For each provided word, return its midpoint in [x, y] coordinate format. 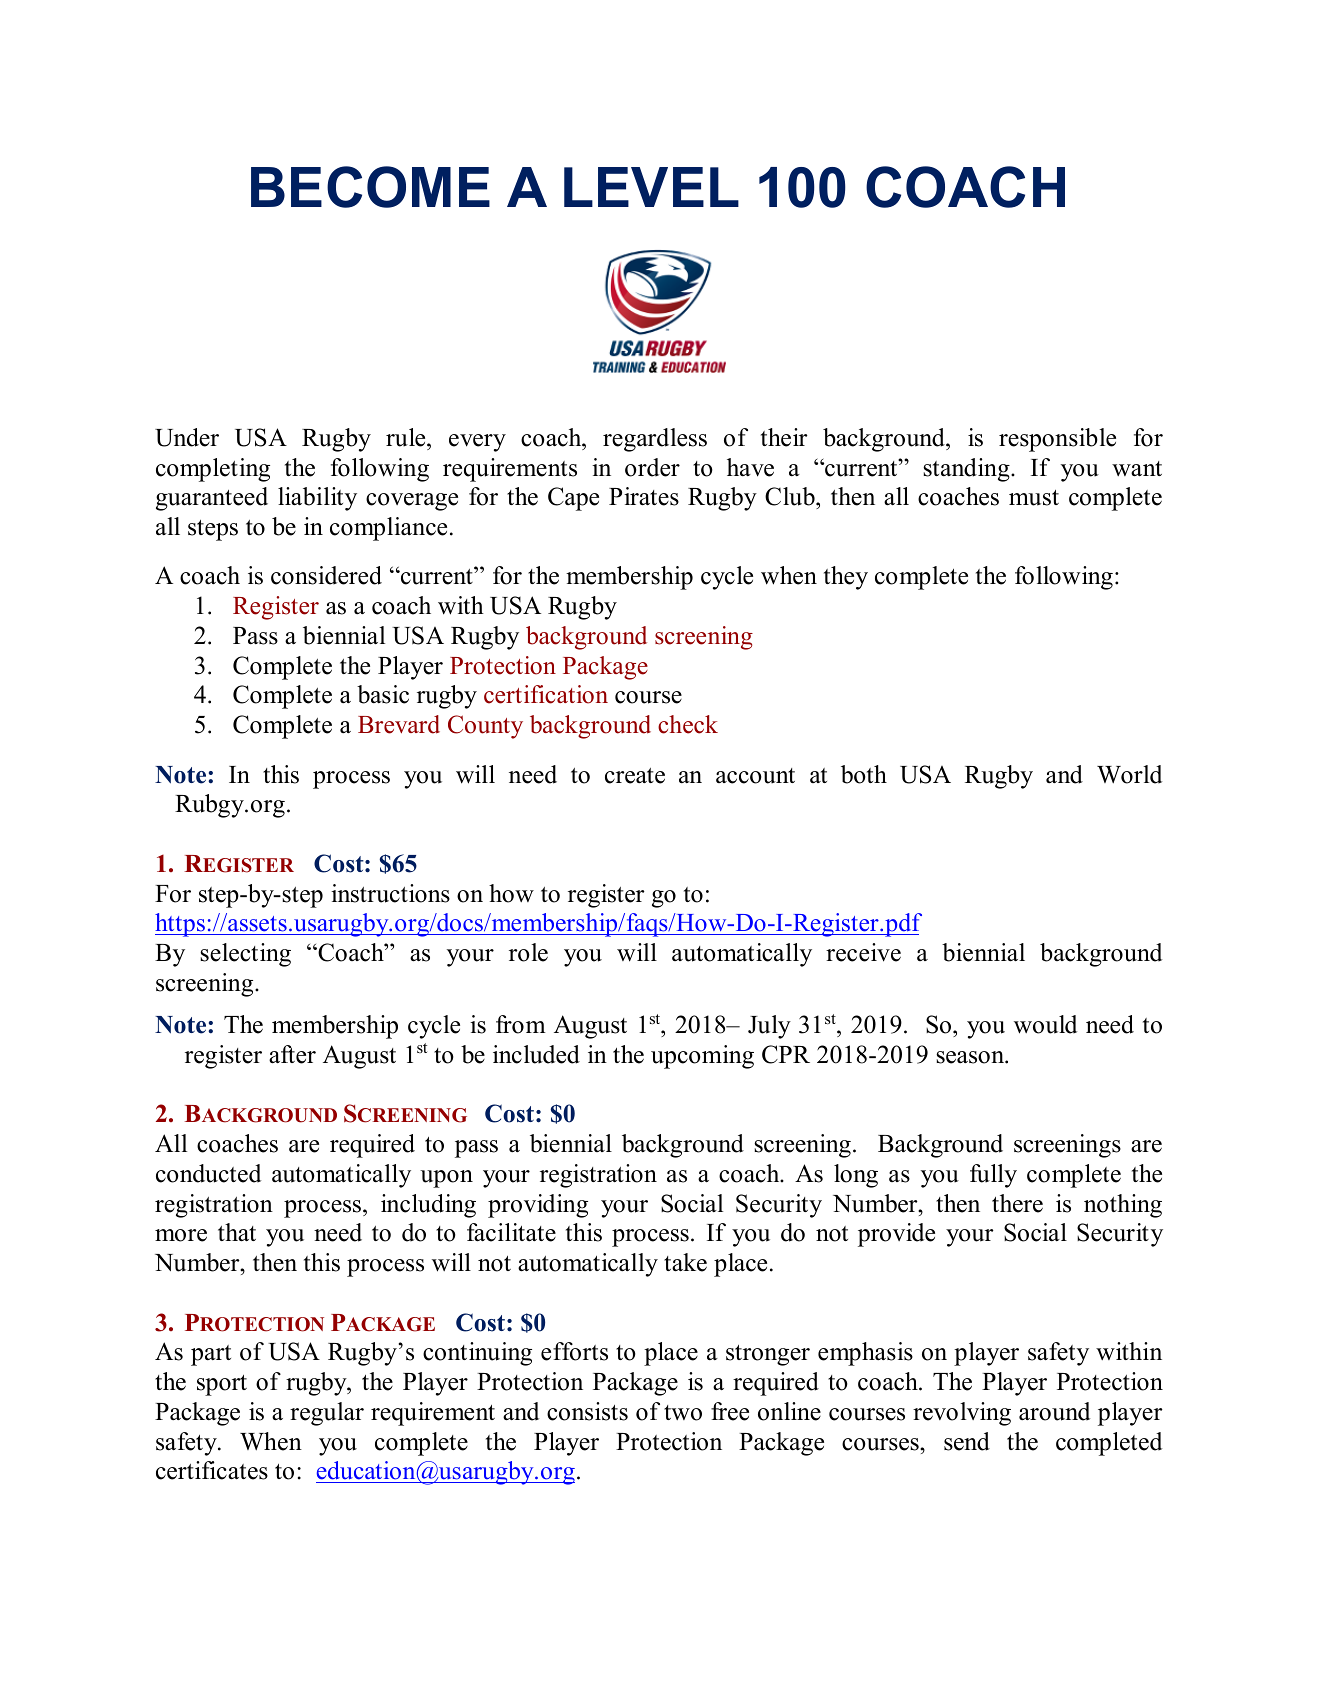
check [688, 724]
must [1034, 498]
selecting [245, 955]
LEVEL [651, 187]
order [652, 467]
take [685, 1262]
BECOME [370, 187]
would [1045, 1024]
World [1129, 774]
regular [327, 1414]
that [237, 1232]
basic [383, 694]
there [1017, 1203]
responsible [1057, 440]
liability [317, 499]
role [528, 952]
